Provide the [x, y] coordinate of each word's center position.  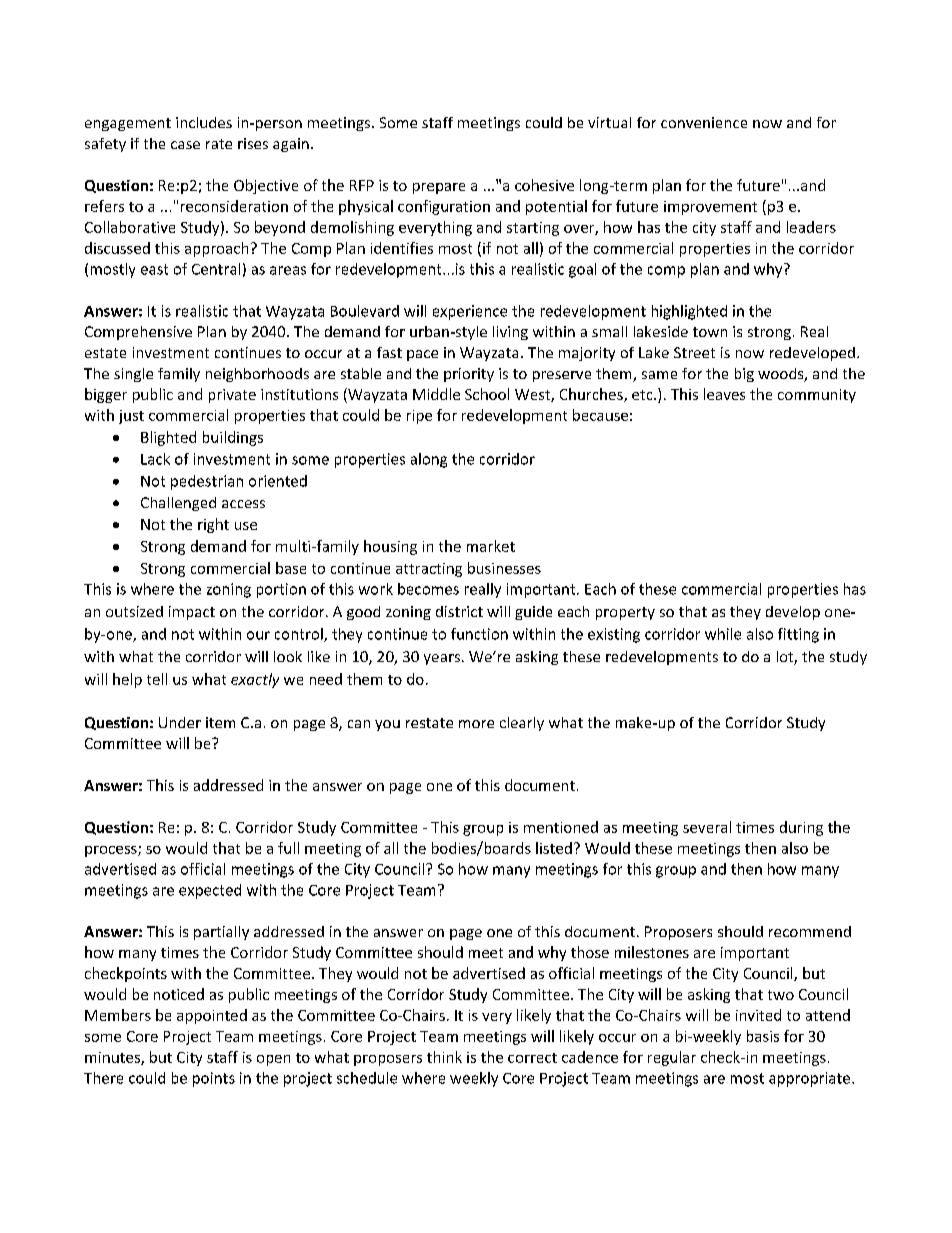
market [491, 546]
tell [157, 679]
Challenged [178, 504]
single [133, 375]
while [723, 634]
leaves [724, 394]
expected [210, 891]
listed [554, 848]
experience [470, 312]
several [707, 827]
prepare [439, 188]
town [710, 332]
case [185, 145]
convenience [704, 122]
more [476, 724]
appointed [212, 1016]
